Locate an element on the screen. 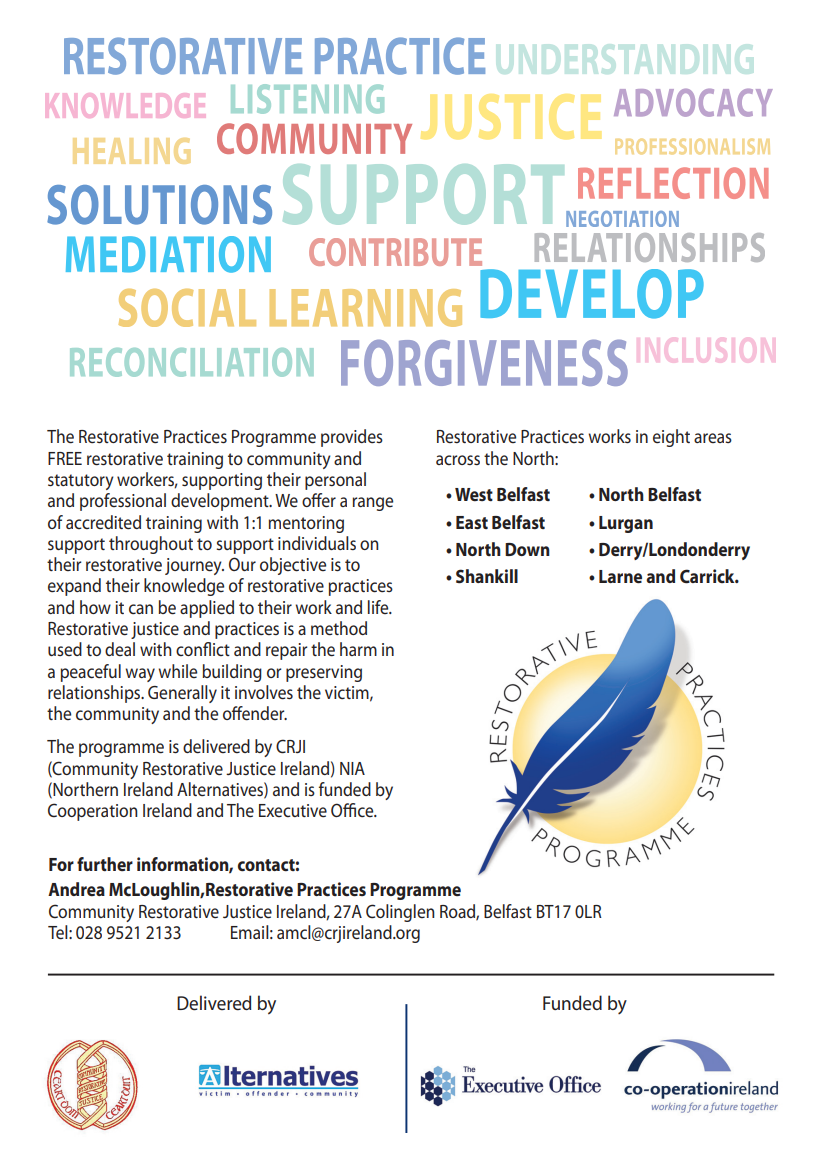 The height and width of the screenshot is (1165, 824). eight is located at coordinates (671, 438).
